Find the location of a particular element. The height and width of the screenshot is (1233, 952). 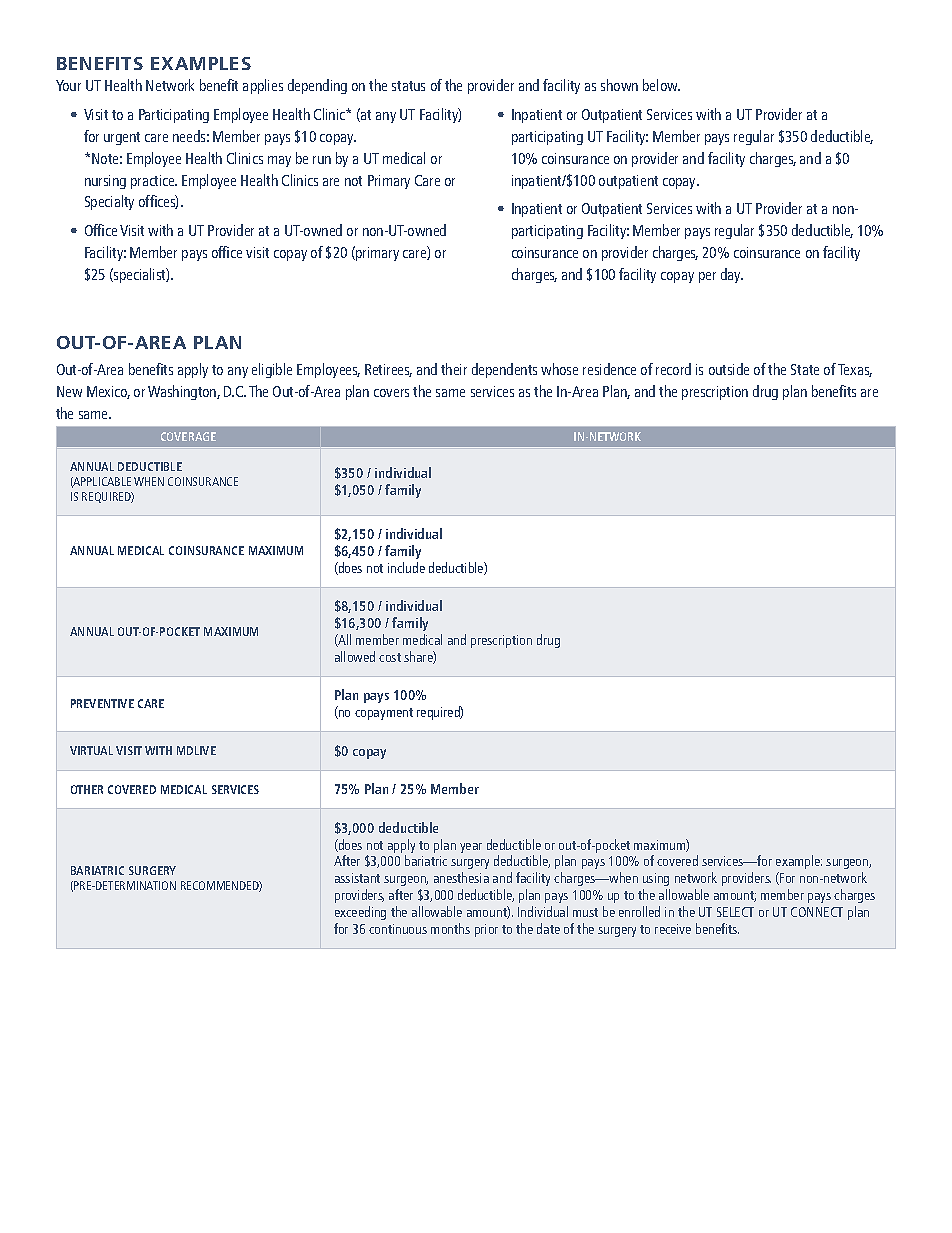

include is located at coordinates (406, 567).
